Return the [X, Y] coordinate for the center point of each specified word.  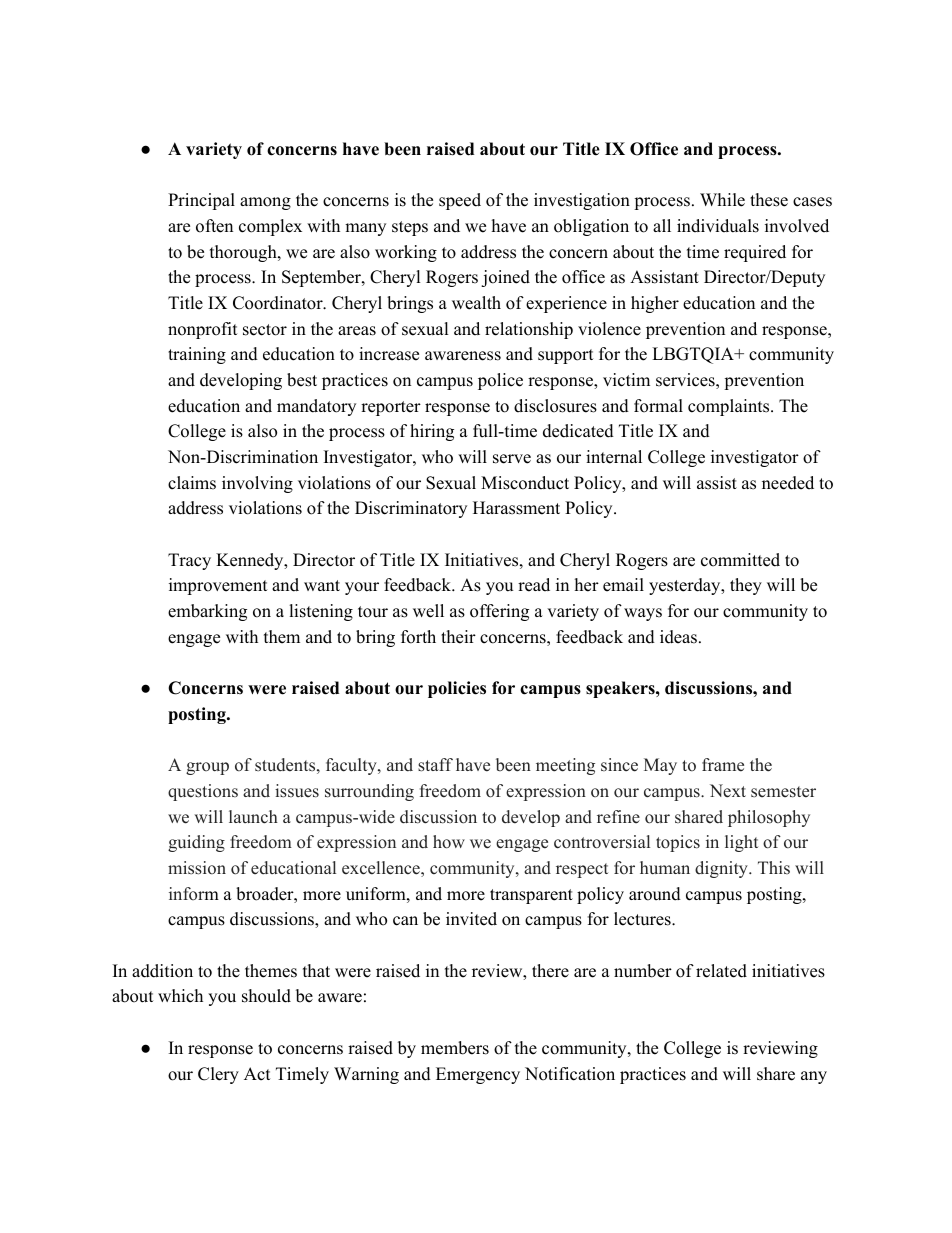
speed [460, 201]
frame [723, 765]
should [266, 996]
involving [257, 484]
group [207, 768]
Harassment [516, 508]
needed [788, 483]
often [214, 226]
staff [435, 765]
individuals [718, 226]
